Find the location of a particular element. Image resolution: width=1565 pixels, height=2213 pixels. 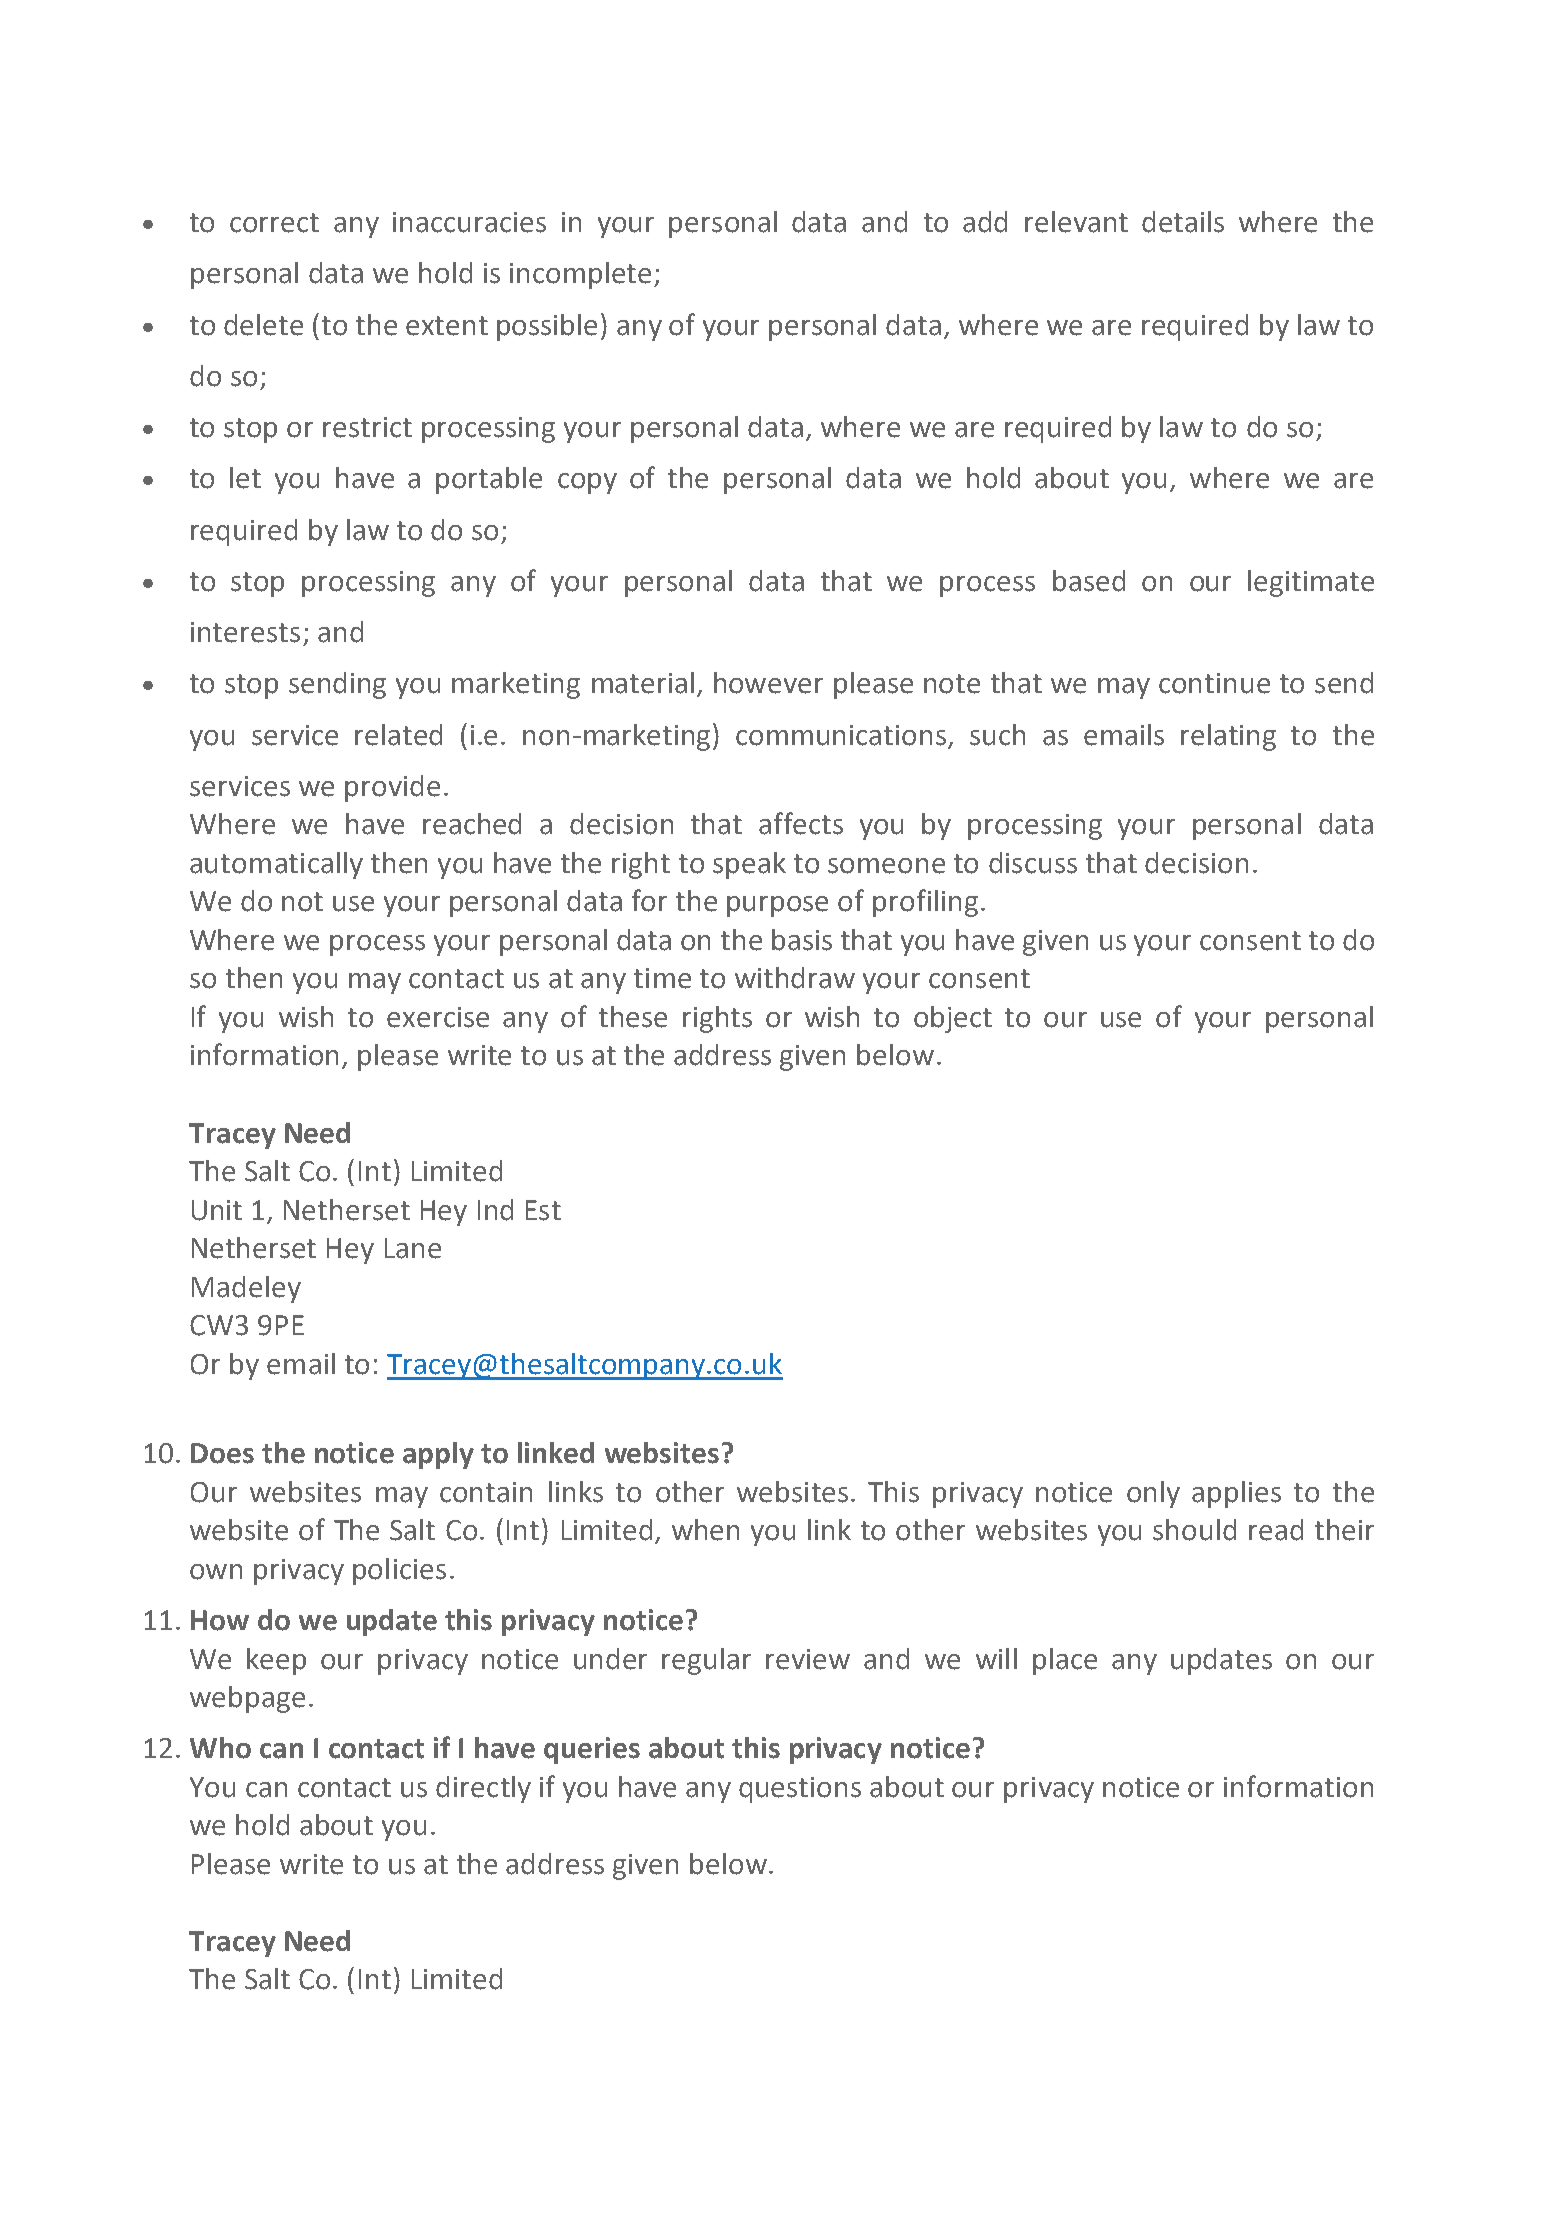

applies is located at coordinates (1236, 1494).
